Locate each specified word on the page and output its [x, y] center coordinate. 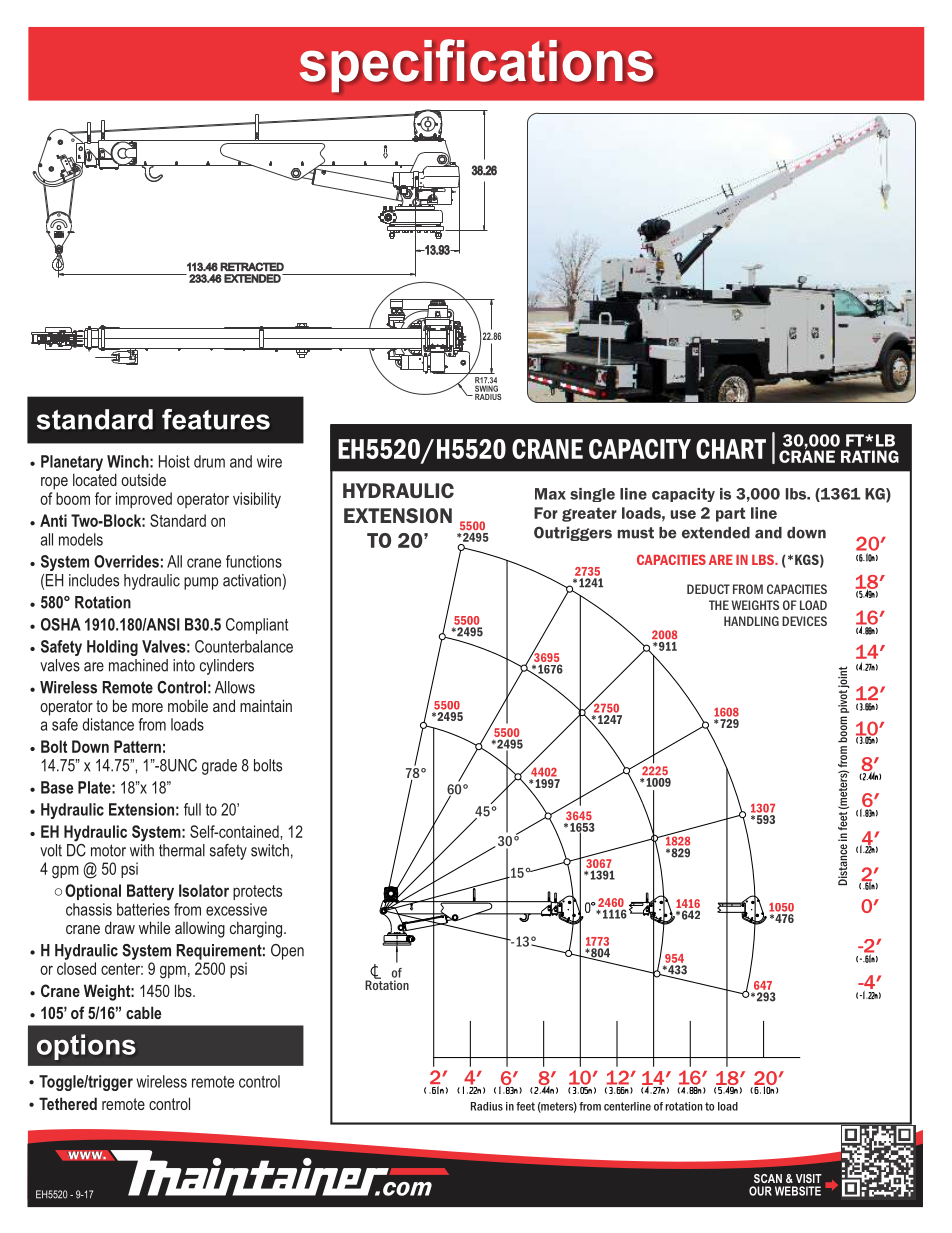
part [731, 514]
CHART [731, 449]
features [216, 419]
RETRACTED [252, 266]
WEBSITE [798, 1191]
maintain [266, 705]
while [154, 927]
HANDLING [751, 621]
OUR [760, 1191]
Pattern [137, 746]
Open [287, 952]
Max [550, 494]
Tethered [68, 1103]
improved [144, 500]
